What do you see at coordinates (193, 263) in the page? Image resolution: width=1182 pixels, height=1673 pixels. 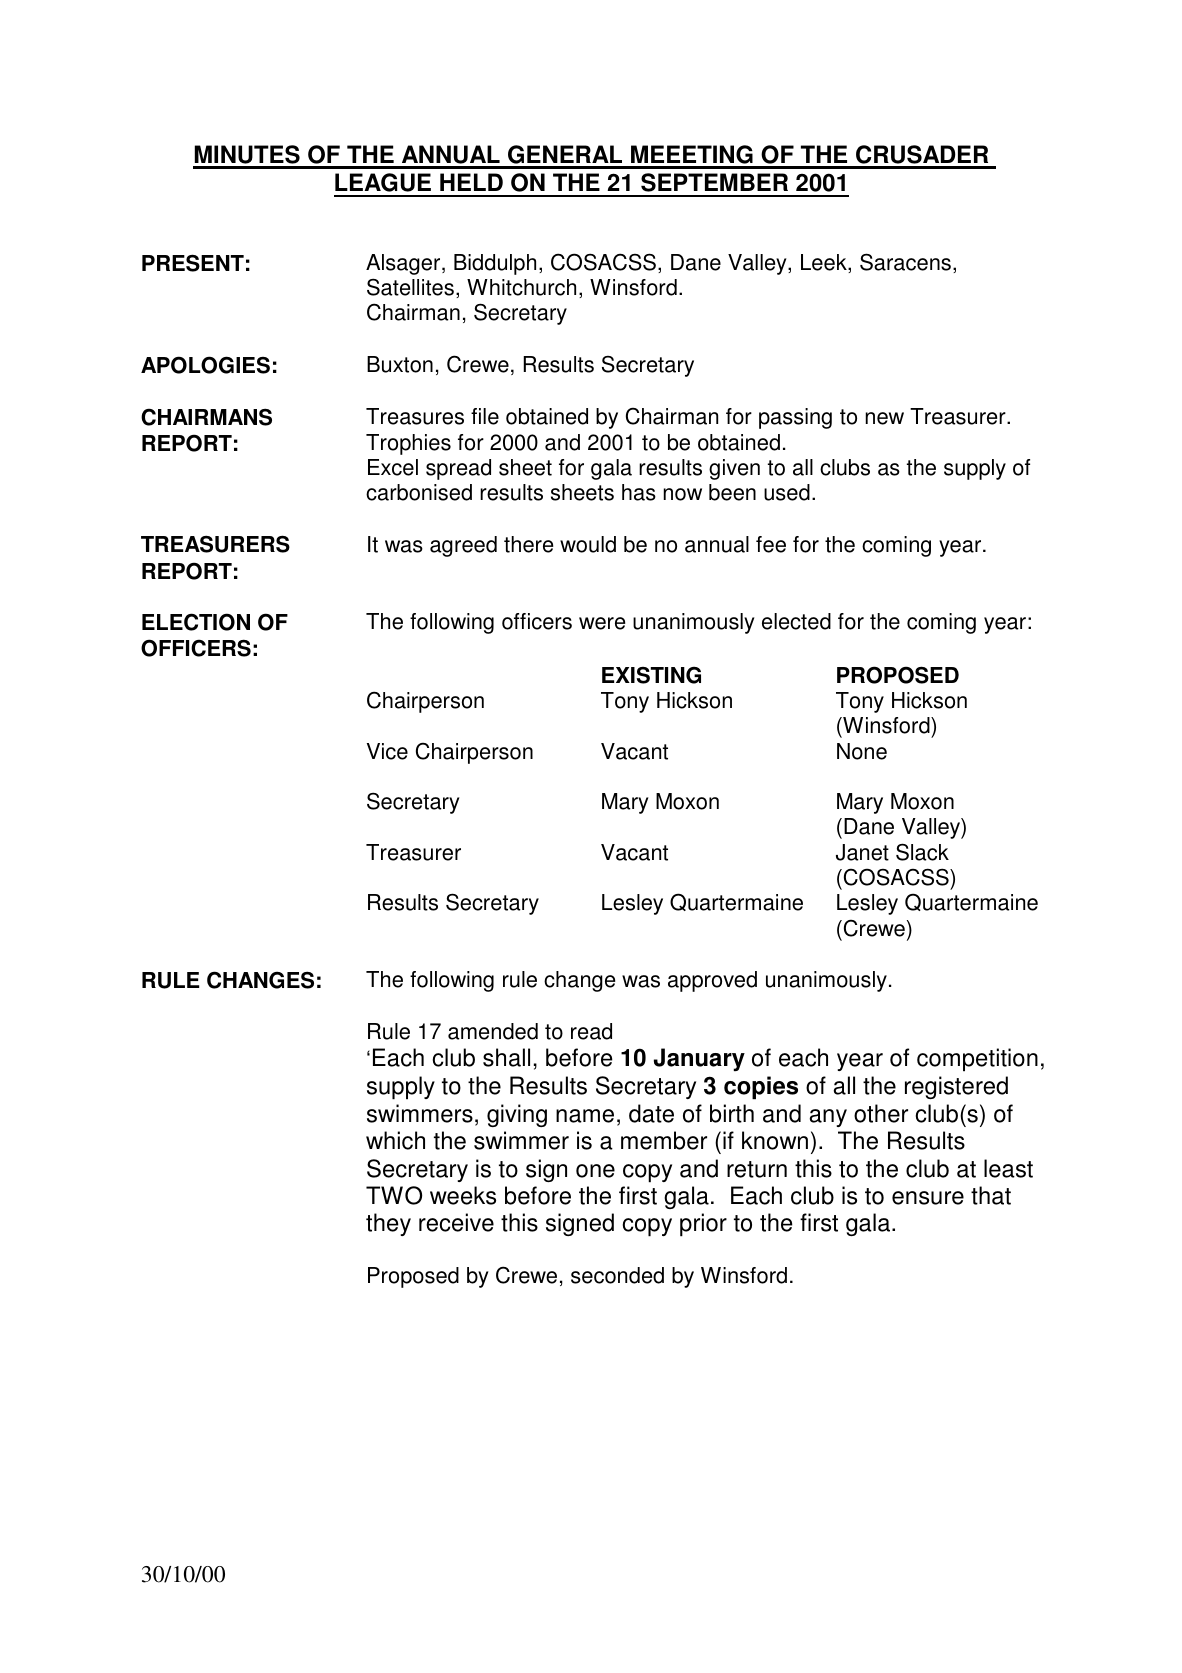 I see `PRESENT` at bounding box center [193, 263].
